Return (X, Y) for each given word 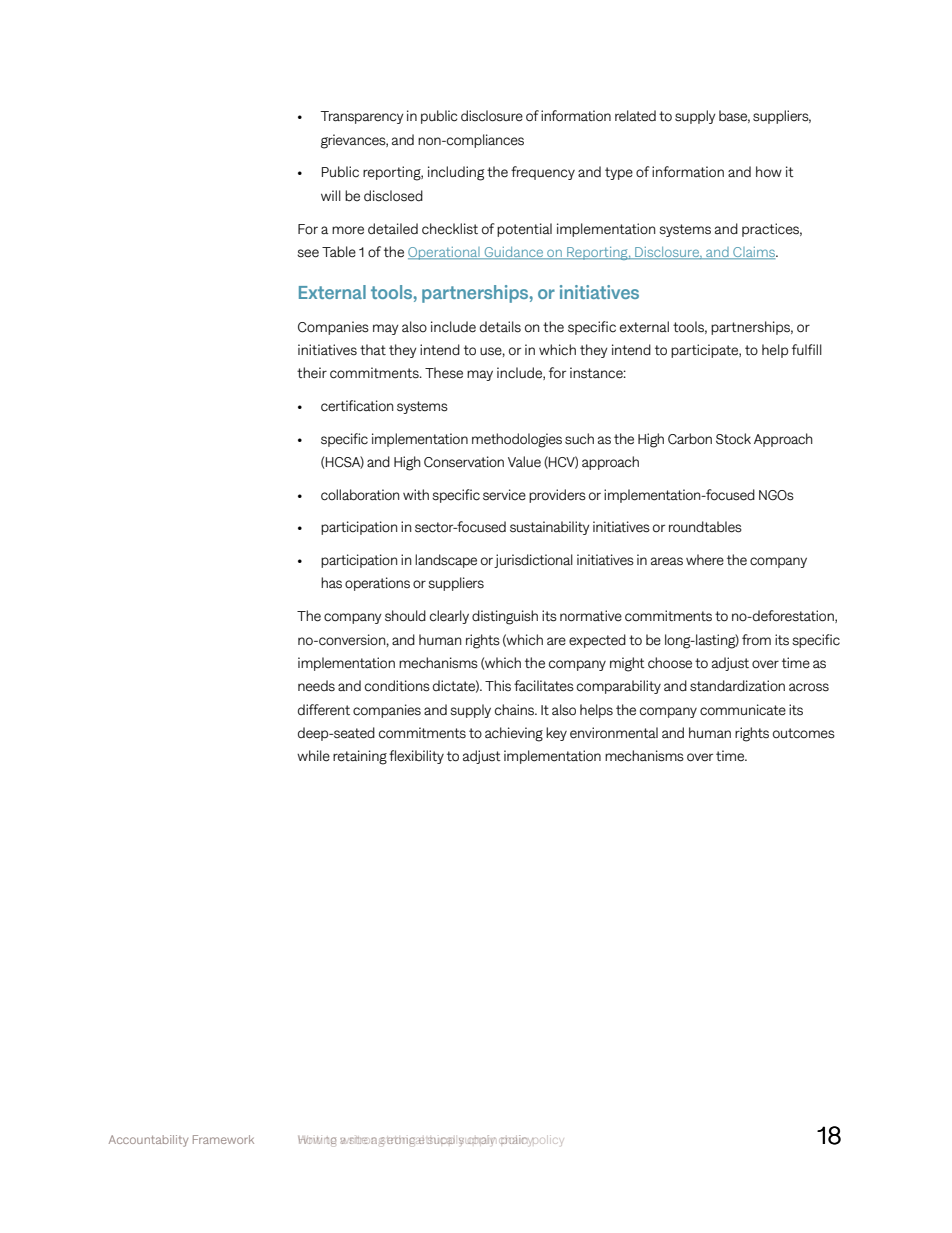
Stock (733, 439)
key (556, 734)
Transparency (362, 117)
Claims (754, 253)
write (354, 1140)
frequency (543, 173)
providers (557, 496)
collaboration (360, 495)
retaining (360, 757)
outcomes (804, 733)
